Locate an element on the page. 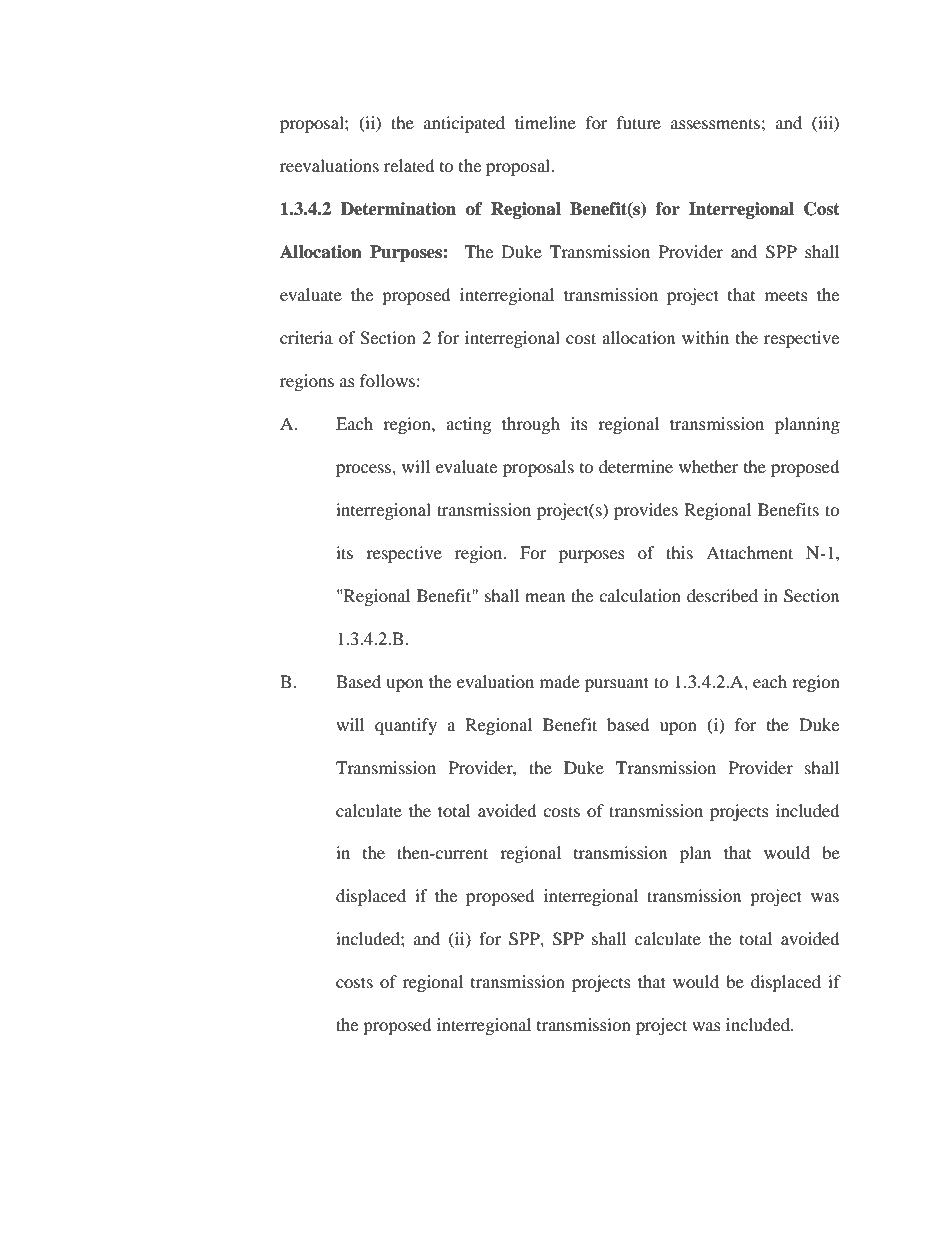 This document has height=1233, width=952. timeline is located at coordinates (545, 122).
